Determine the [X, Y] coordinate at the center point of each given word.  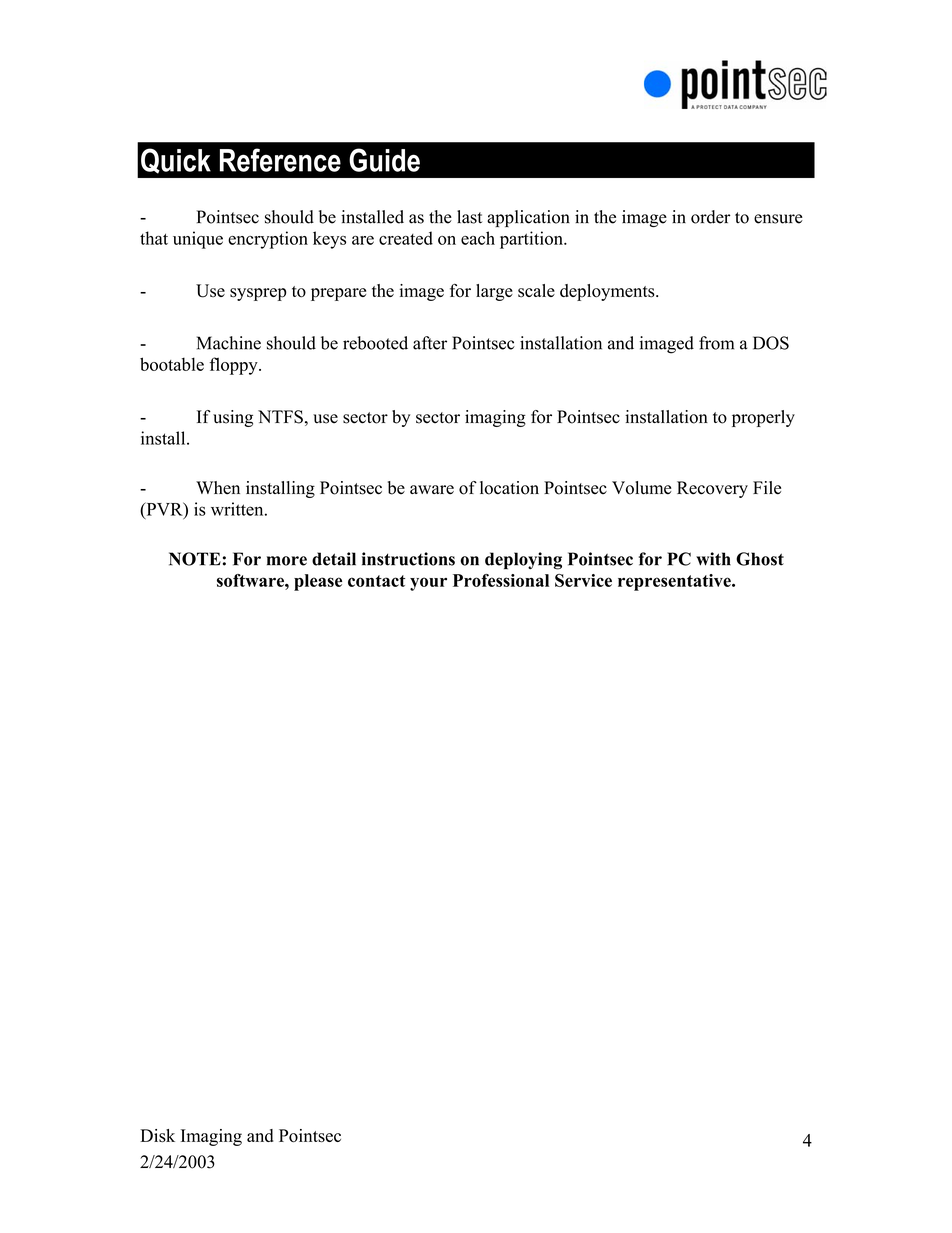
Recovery [712, 489]
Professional [501, 580]
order [710, 217]
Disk [157, 1136]
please [318, 582]
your [428, 584]
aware [432, 490]
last [469, 217]
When [218, 488]
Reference [280, 160]
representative [675, 582]
